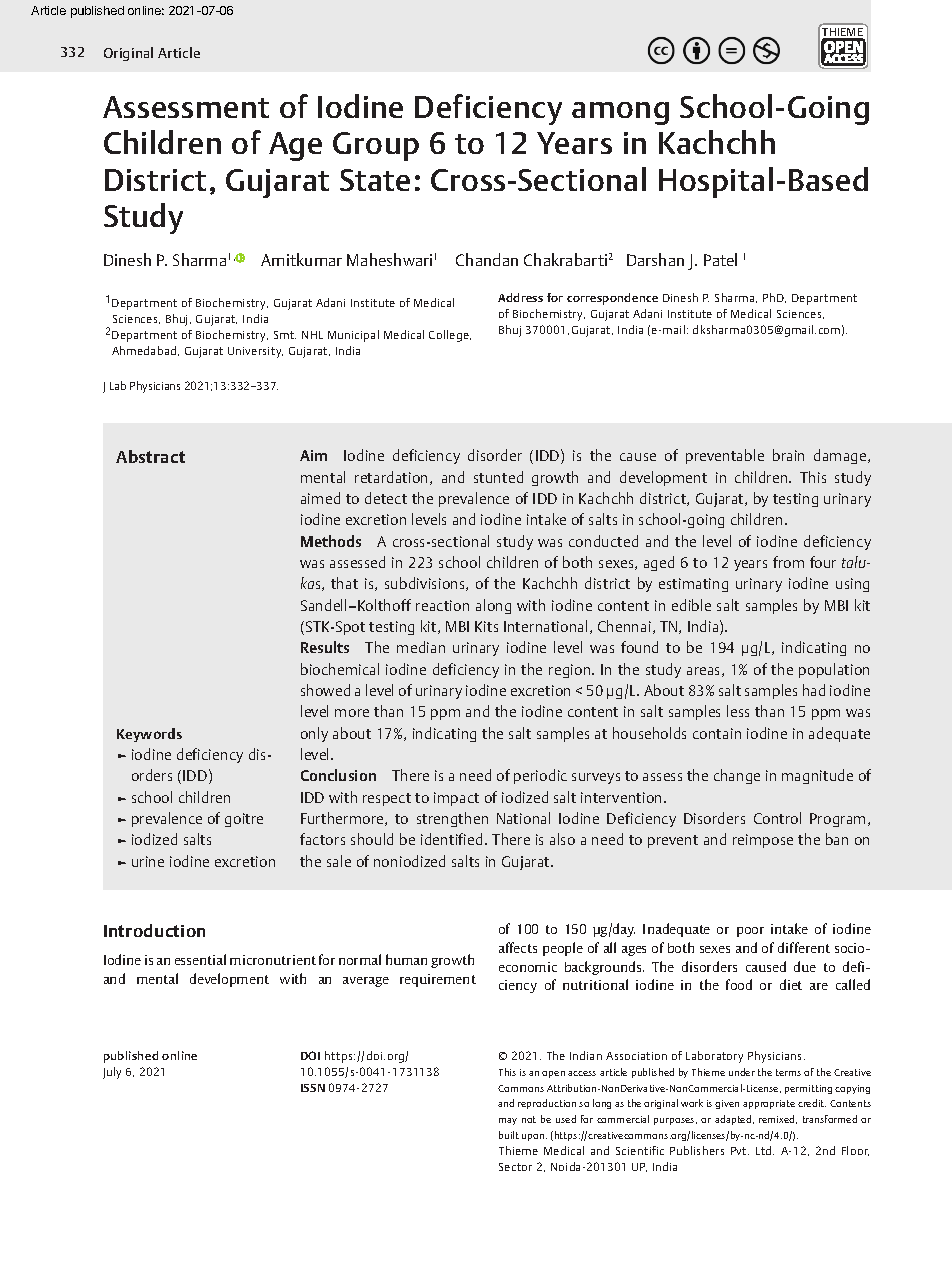 The height and width of the document is (1265, 952). Describe the element at coordinates (765, 1150) in the document. I see `Ltd` at that location.
